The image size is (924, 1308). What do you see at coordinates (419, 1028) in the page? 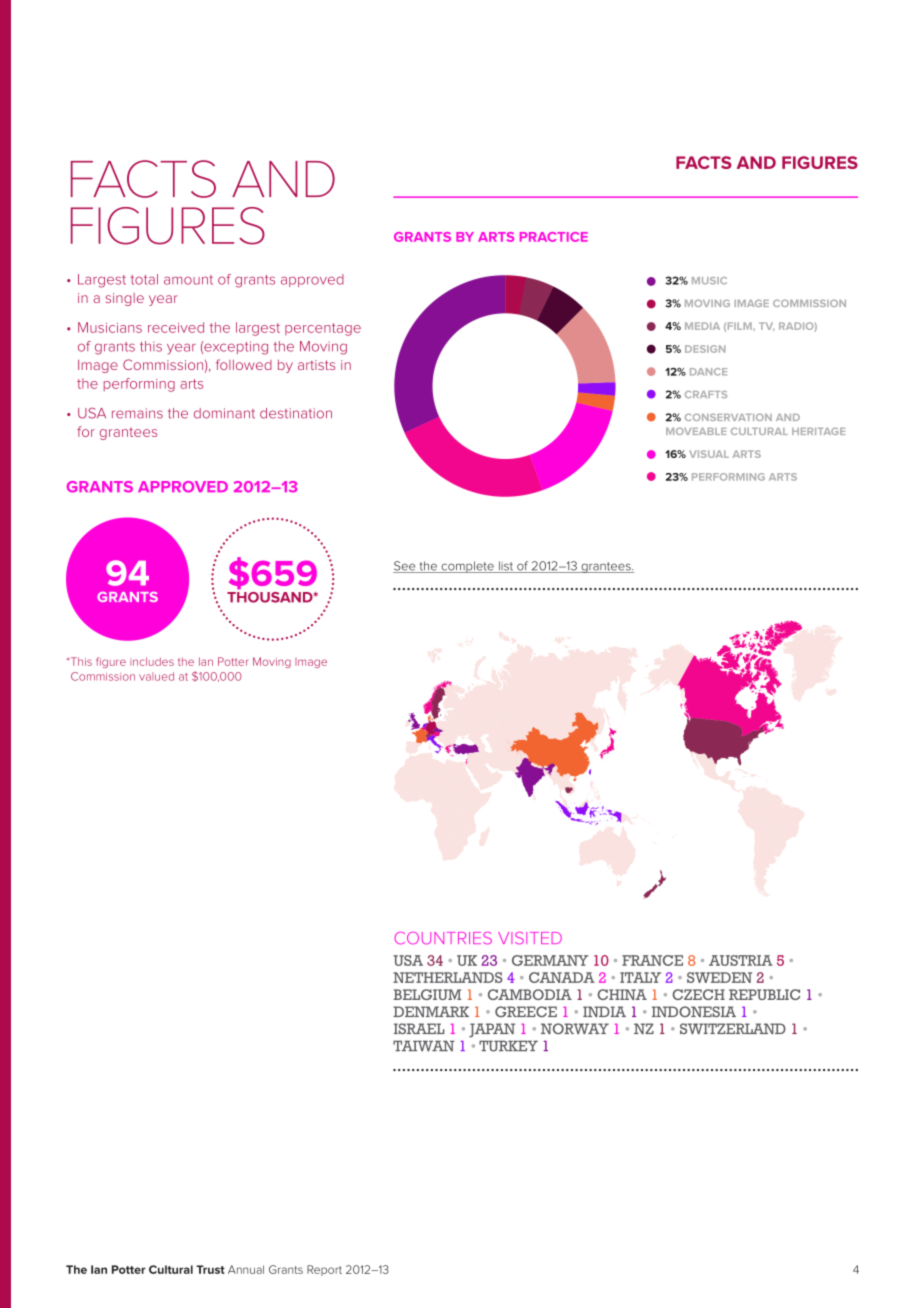
I see `ISRAEL` at bounding box center [419, 1028].
